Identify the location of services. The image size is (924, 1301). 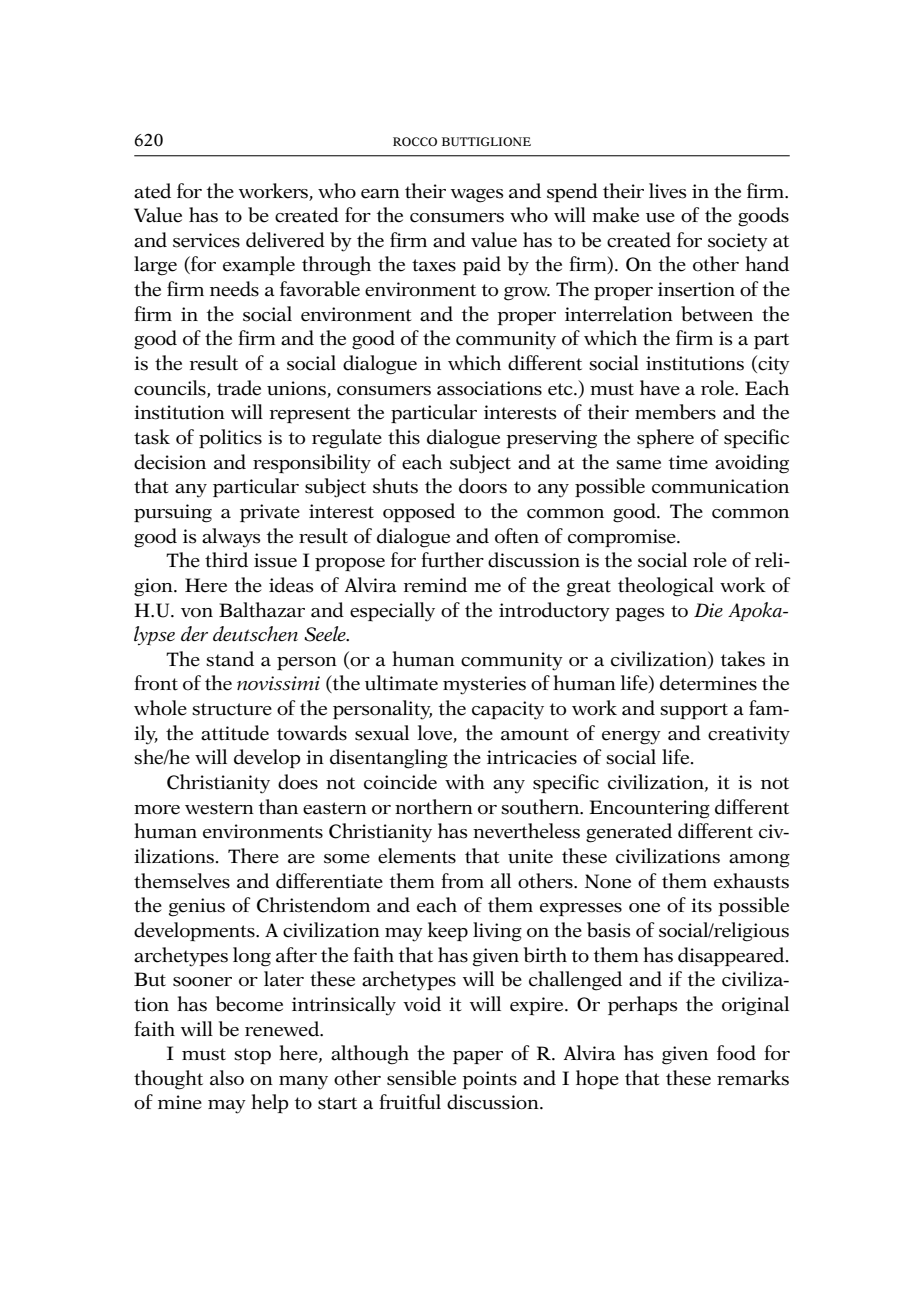
(206, 240).
